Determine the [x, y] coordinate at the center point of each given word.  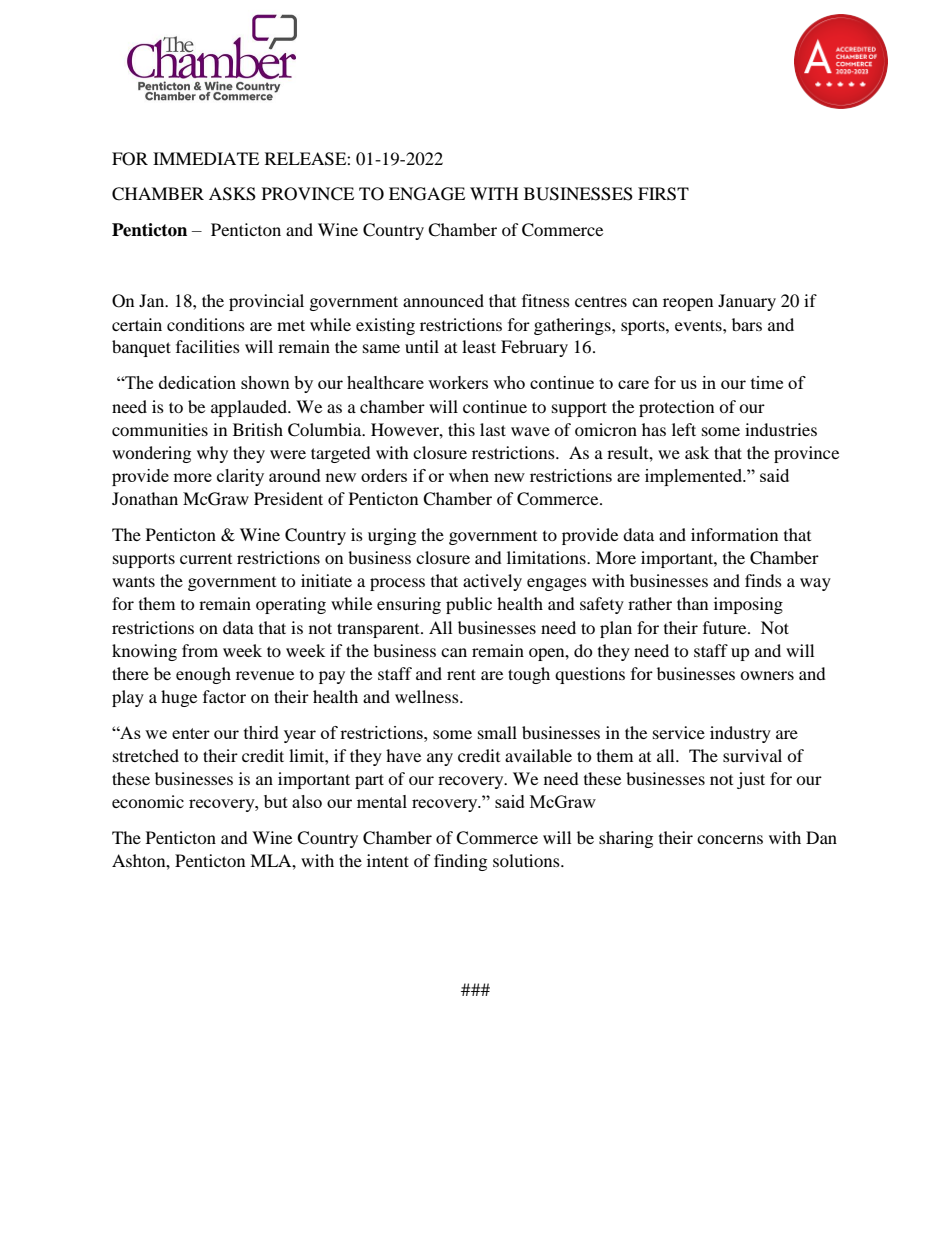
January [747, 302]
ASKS [232, 194]
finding [460, 862]
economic [148, 801]
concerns [730, 839]
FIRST [663, 194]
